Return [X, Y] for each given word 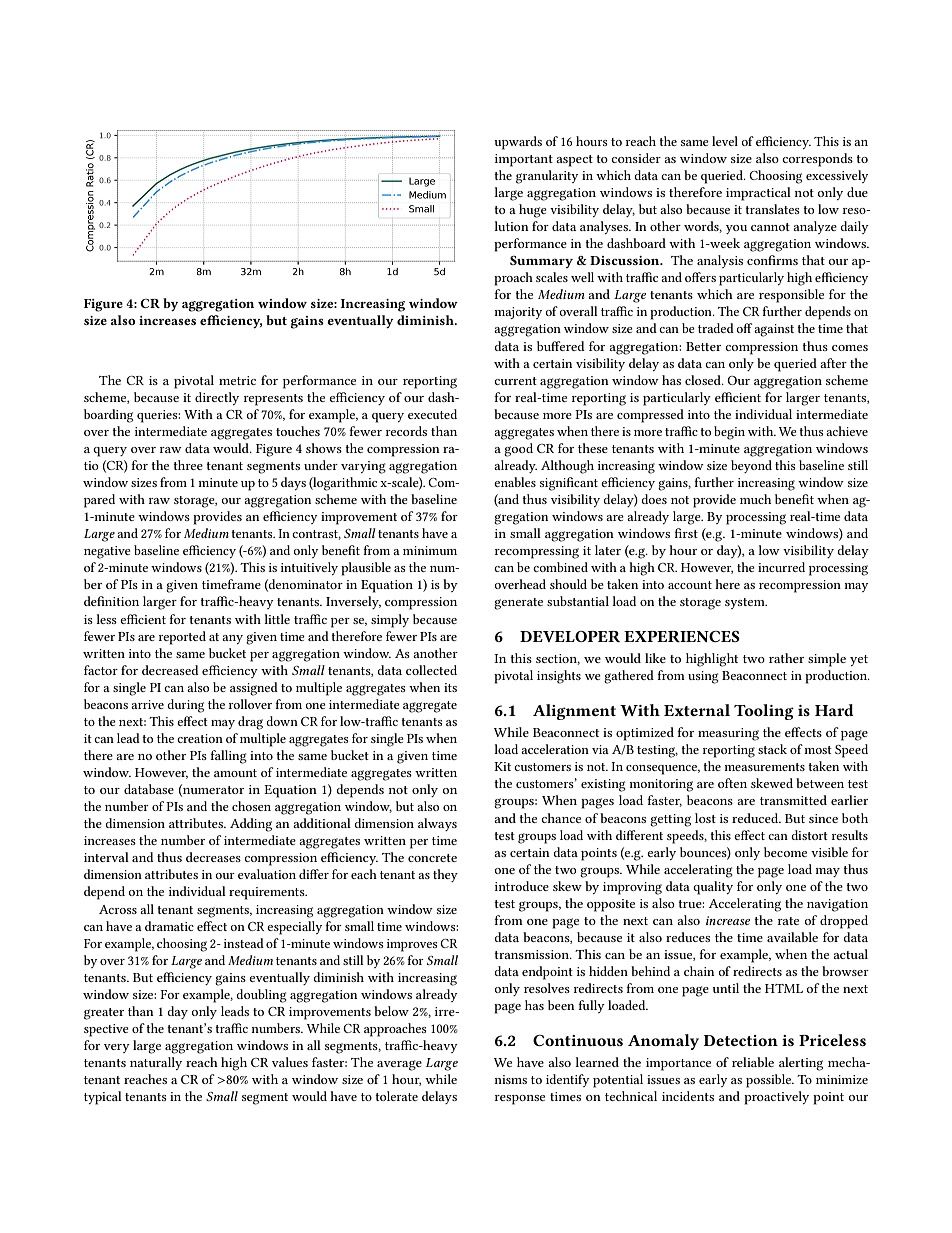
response [520, 1100]
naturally [156, 1063]
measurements [764, 767]
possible [769, 1081]
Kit [502, 766]
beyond [751, 466]
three [188, 465]
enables [515, 482]
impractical [758, 194]
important [524, 160]
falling [228, 757]
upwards [518, 143]
